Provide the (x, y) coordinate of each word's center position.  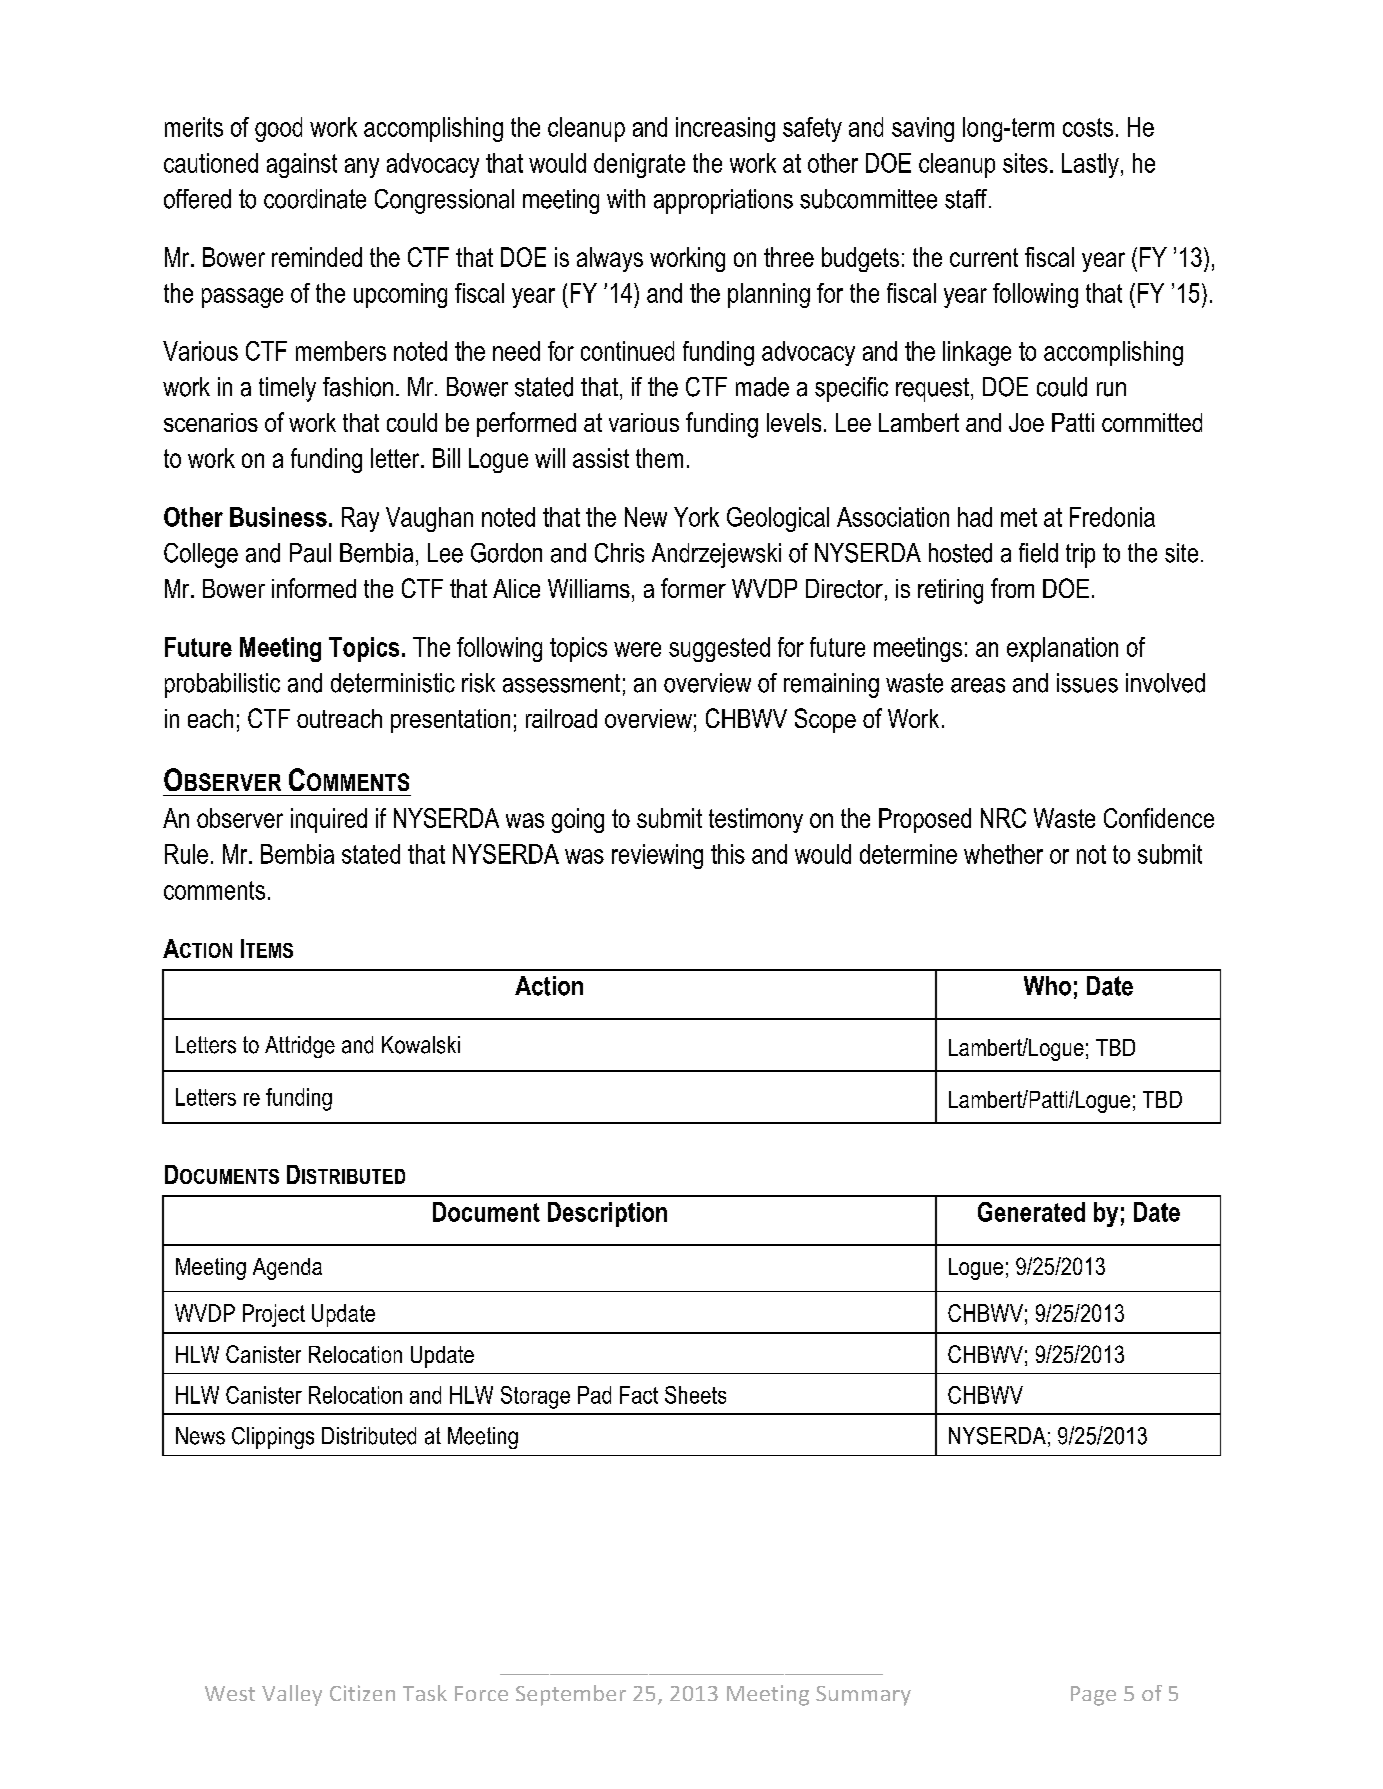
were (637, 649)
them (659, 458)
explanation (1062, 649)
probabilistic (222, 685)
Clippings (273, 1438)
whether (1003, 854)
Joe (1026, 422)
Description (607, 1214)
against (302, 165)
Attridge (300, 1047)
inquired (329, 820)
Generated (1031, 1212)
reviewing (657, 856)
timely (287, 389)
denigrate (639, 165)
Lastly (1090, 165)
